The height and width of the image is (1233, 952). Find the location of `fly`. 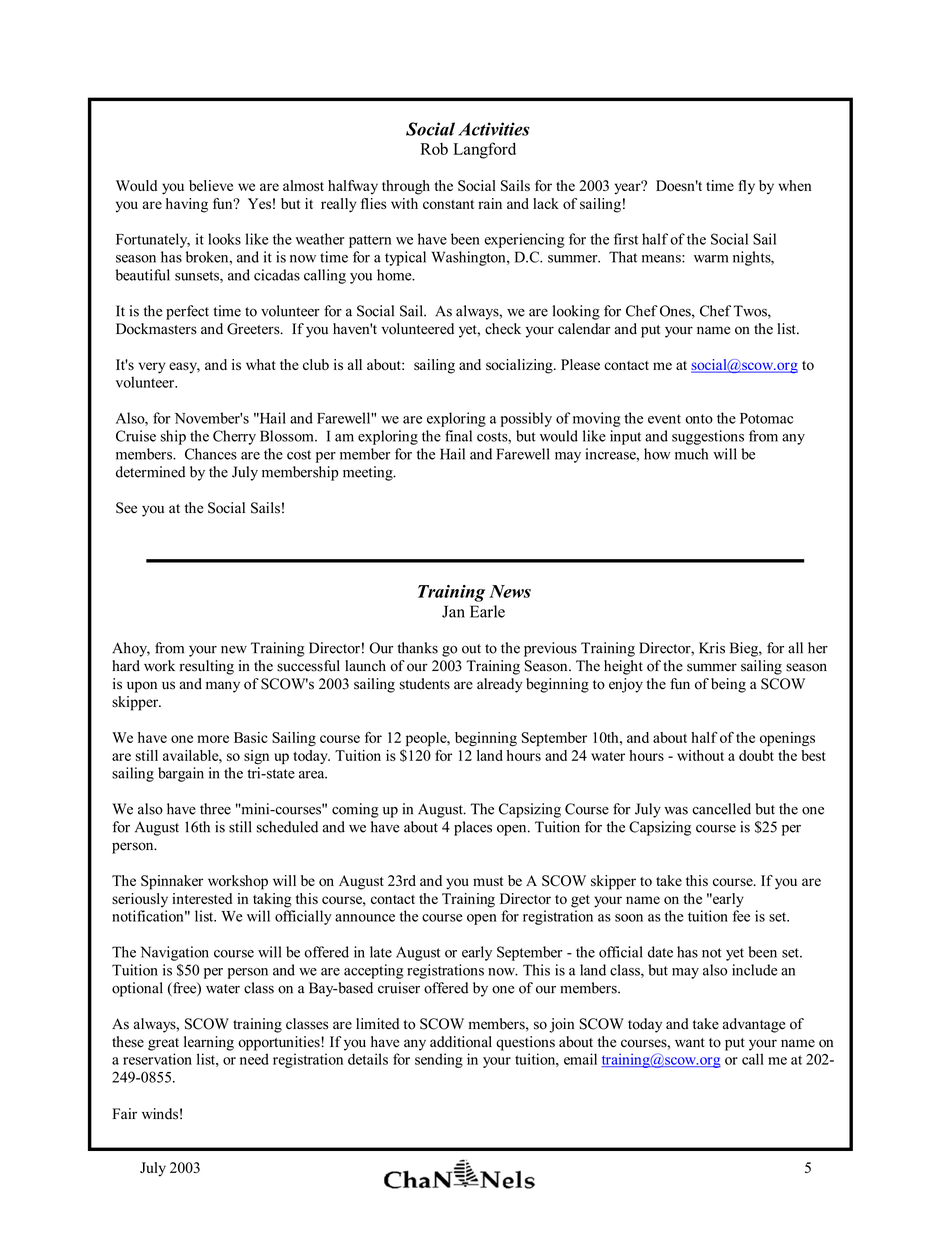

fly is located at coordinates (746, 187).
